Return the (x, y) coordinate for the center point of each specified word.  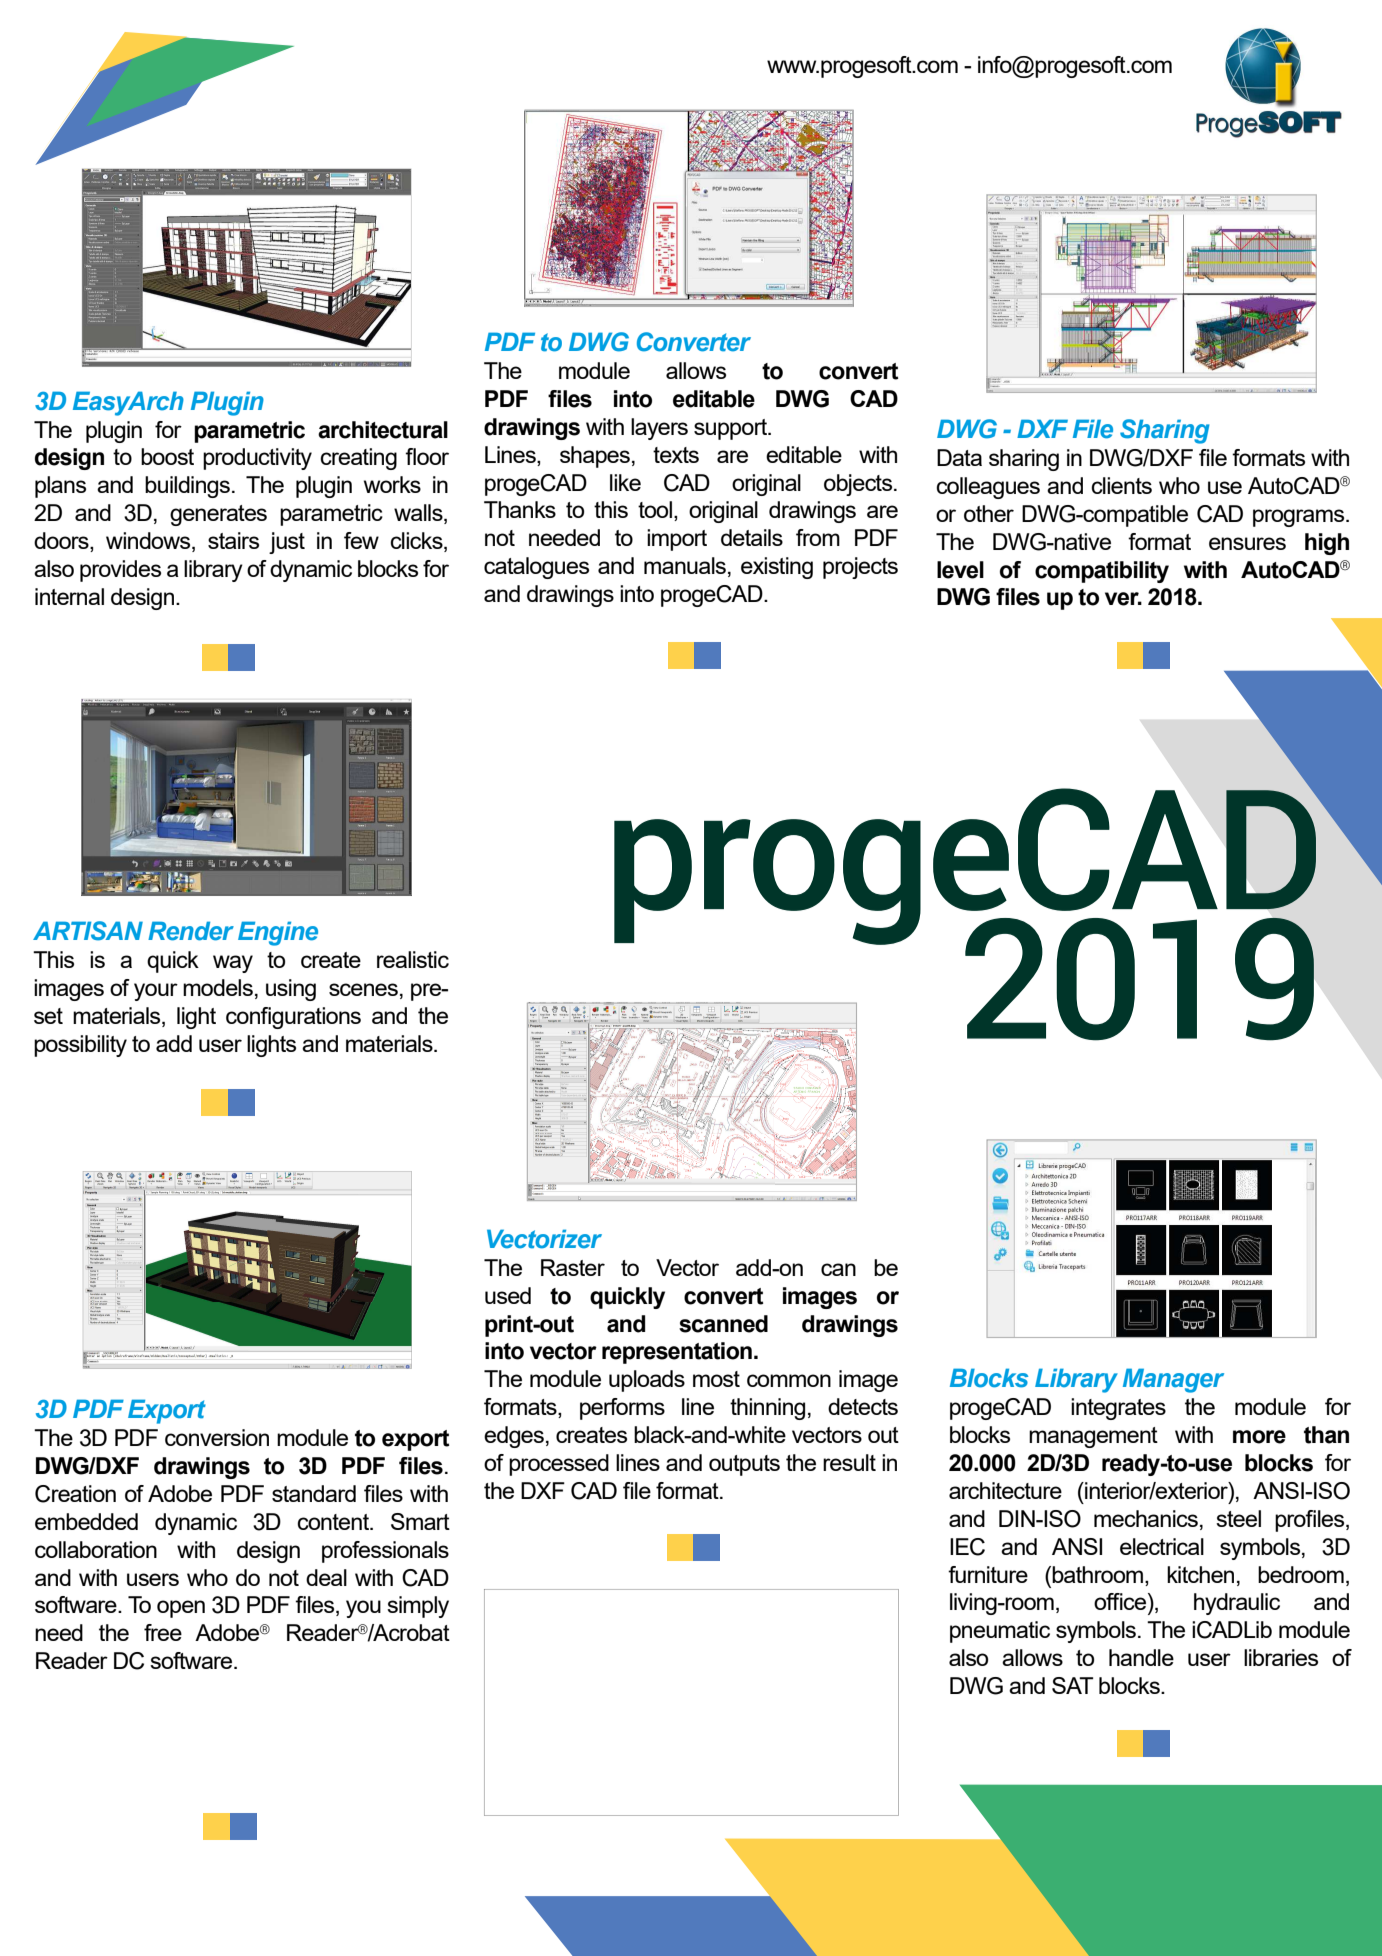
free (163, 1632)
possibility (80, 1046)
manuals (685, 565)
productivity (257, 459)
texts (676, 455)
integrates (1118, 1409)
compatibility (1102, 572)
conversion (217, 1437)
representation (677, 1353)
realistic (413, 959)
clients (1121, 485)
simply (418, 1607)
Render (191, 931)
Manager (1173, 1380)
